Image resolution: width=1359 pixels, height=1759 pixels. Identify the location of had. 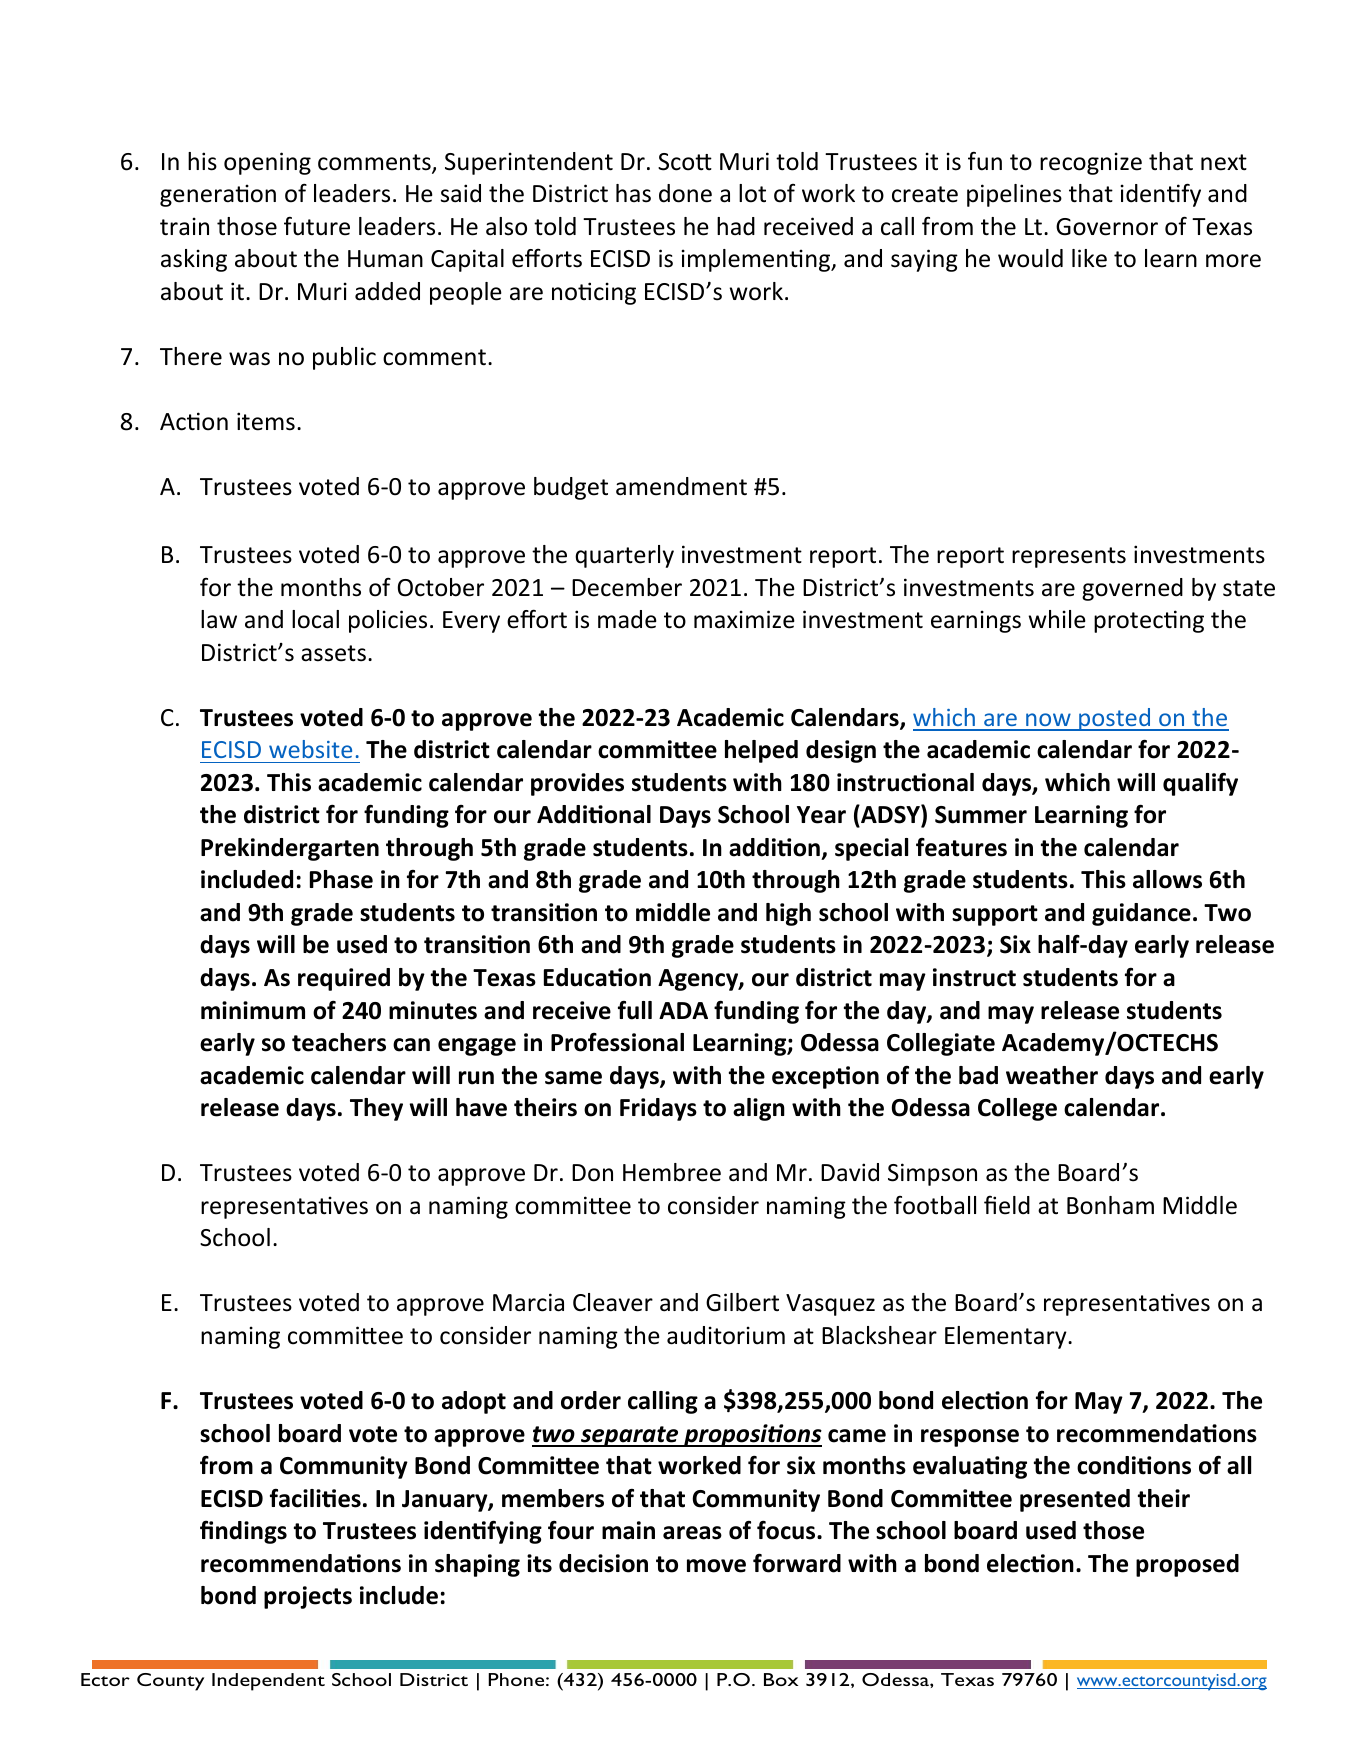
(736, 226).
